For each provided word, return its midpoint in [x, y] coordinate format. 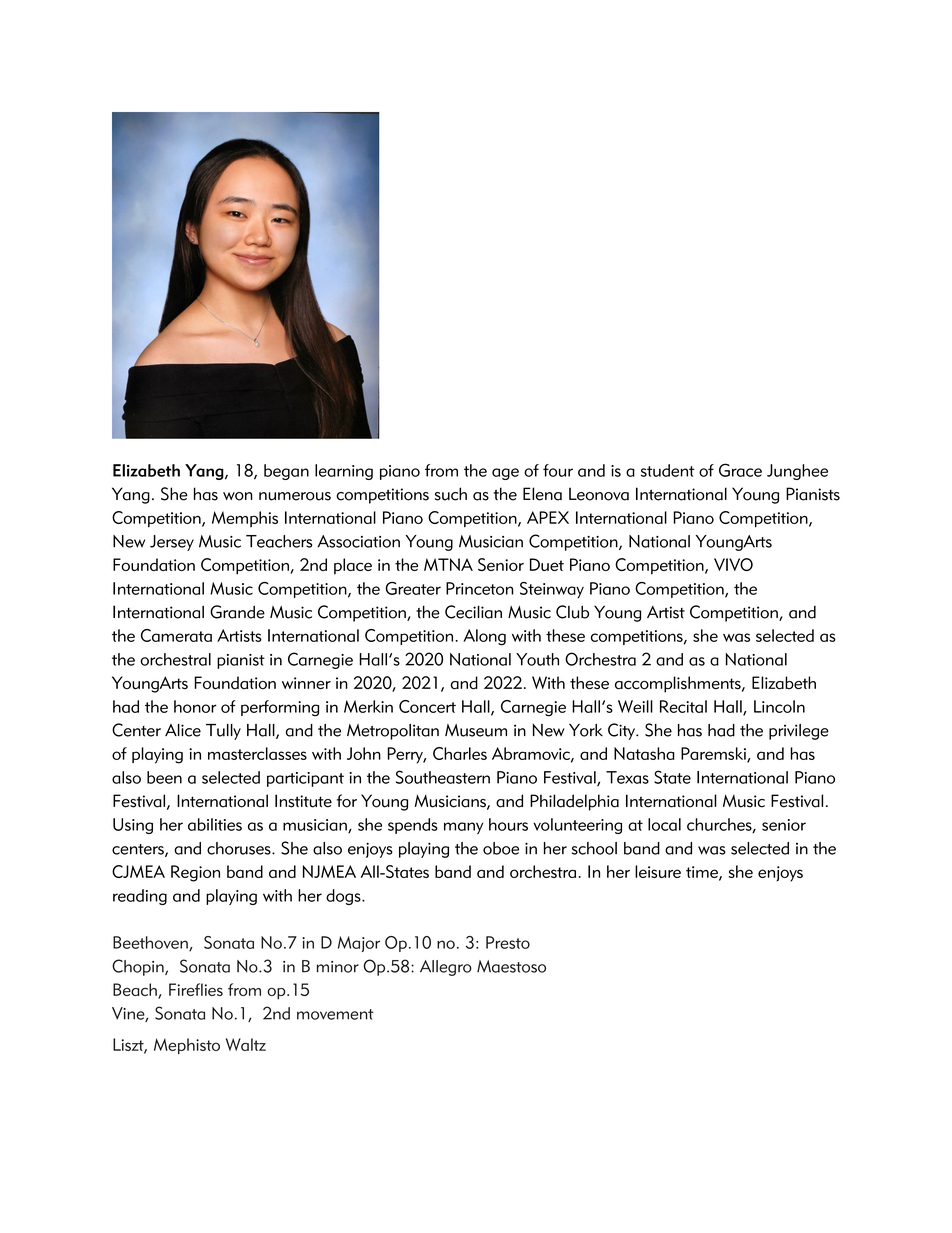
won [238, 496]
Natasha [644, 753]
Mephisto [187, 1046]
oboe [501, 848]
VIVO [733, 564]
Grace [740, 470]
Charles [460, 753]
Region [195, 873]
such [451, 494]
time [703, 873]
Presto [508, 942]
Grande [237, 612]
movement [335, 1014]
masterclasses [257, 753]
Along [484, 637]
